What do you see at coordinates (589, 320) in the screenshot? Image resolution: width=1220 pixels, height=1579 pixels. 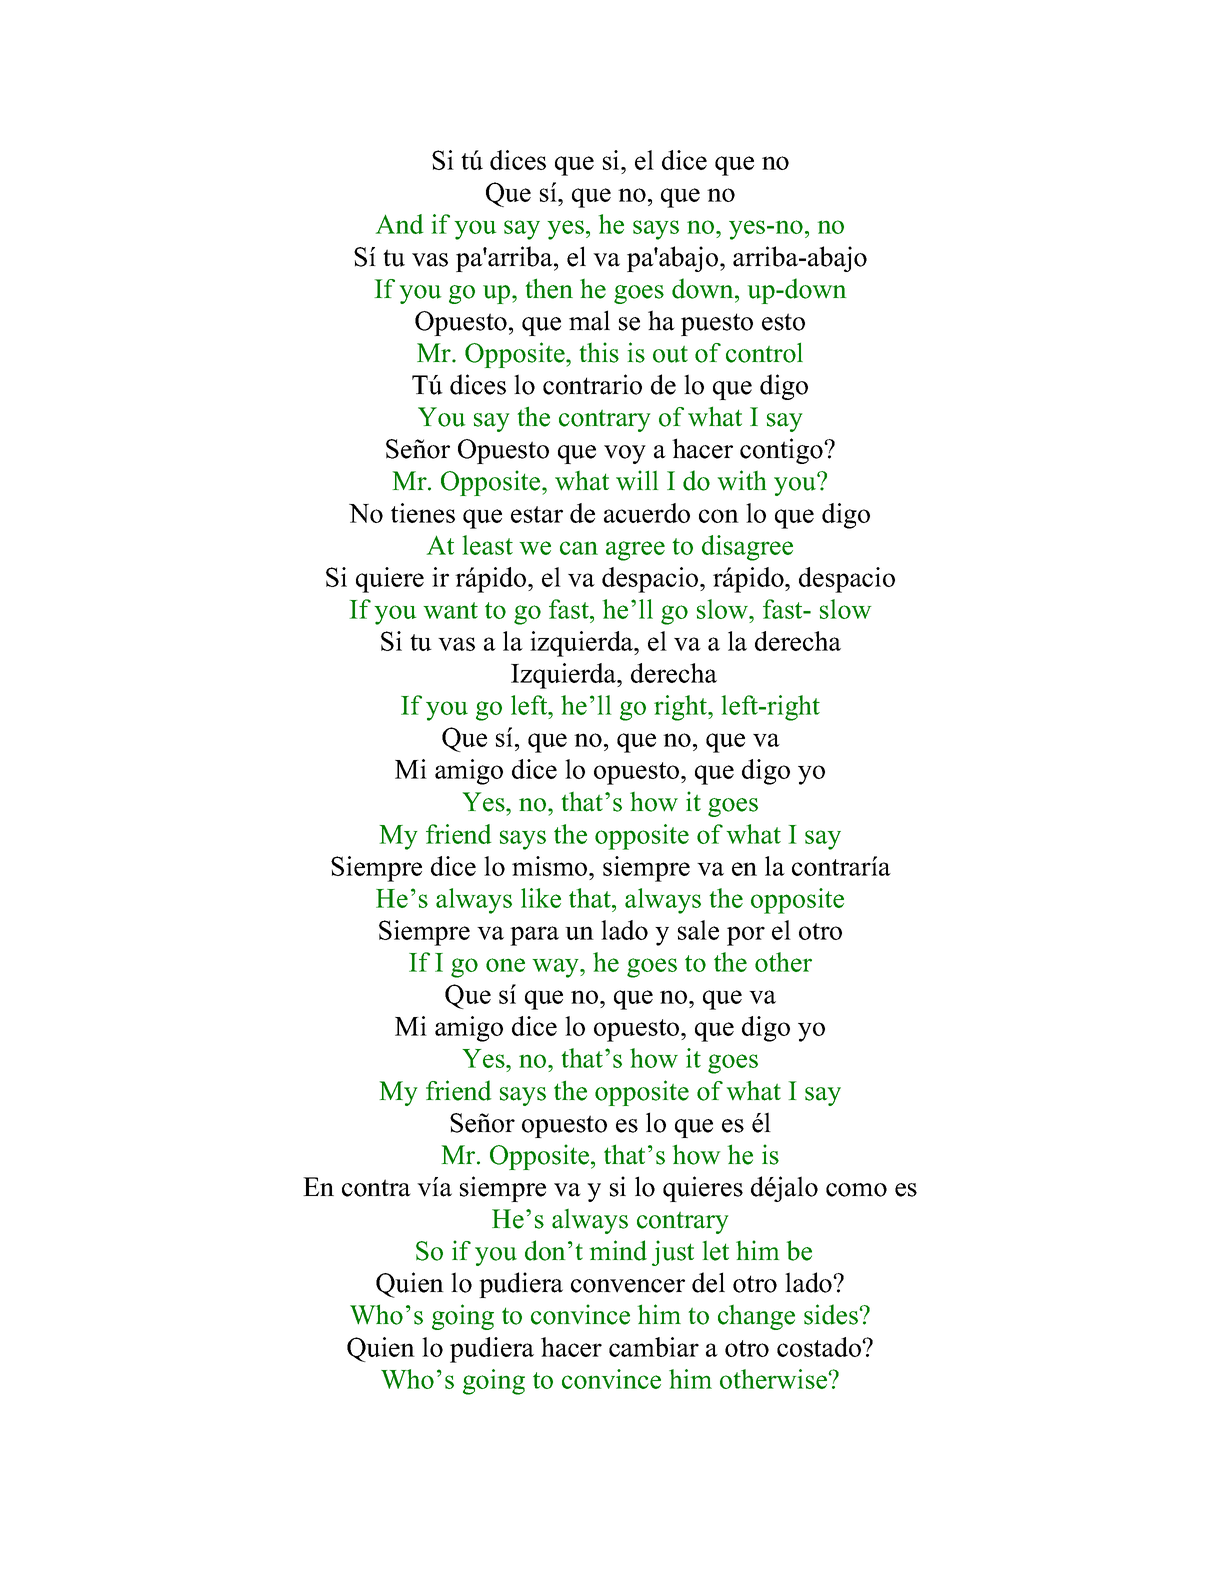 I see `mal` at bounding box center [589, 320].
